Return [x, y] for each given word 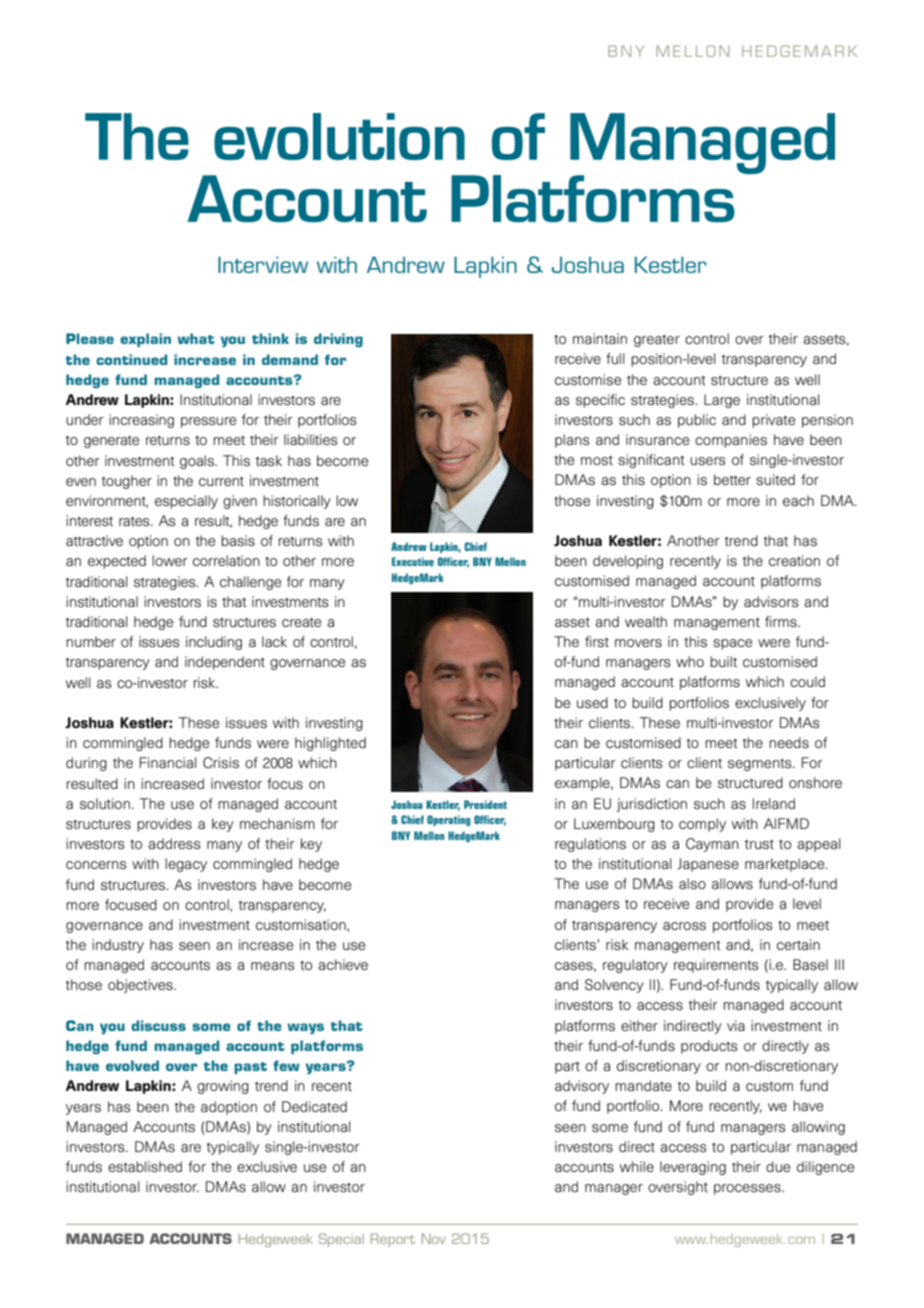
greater [657, 340]
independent [225, 663]
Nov [434, 1238]
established [145, 1167]
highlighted [330, 744]
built [723, 661]
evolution [339, 136]
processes [748, 1189]
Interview [263, 264]
